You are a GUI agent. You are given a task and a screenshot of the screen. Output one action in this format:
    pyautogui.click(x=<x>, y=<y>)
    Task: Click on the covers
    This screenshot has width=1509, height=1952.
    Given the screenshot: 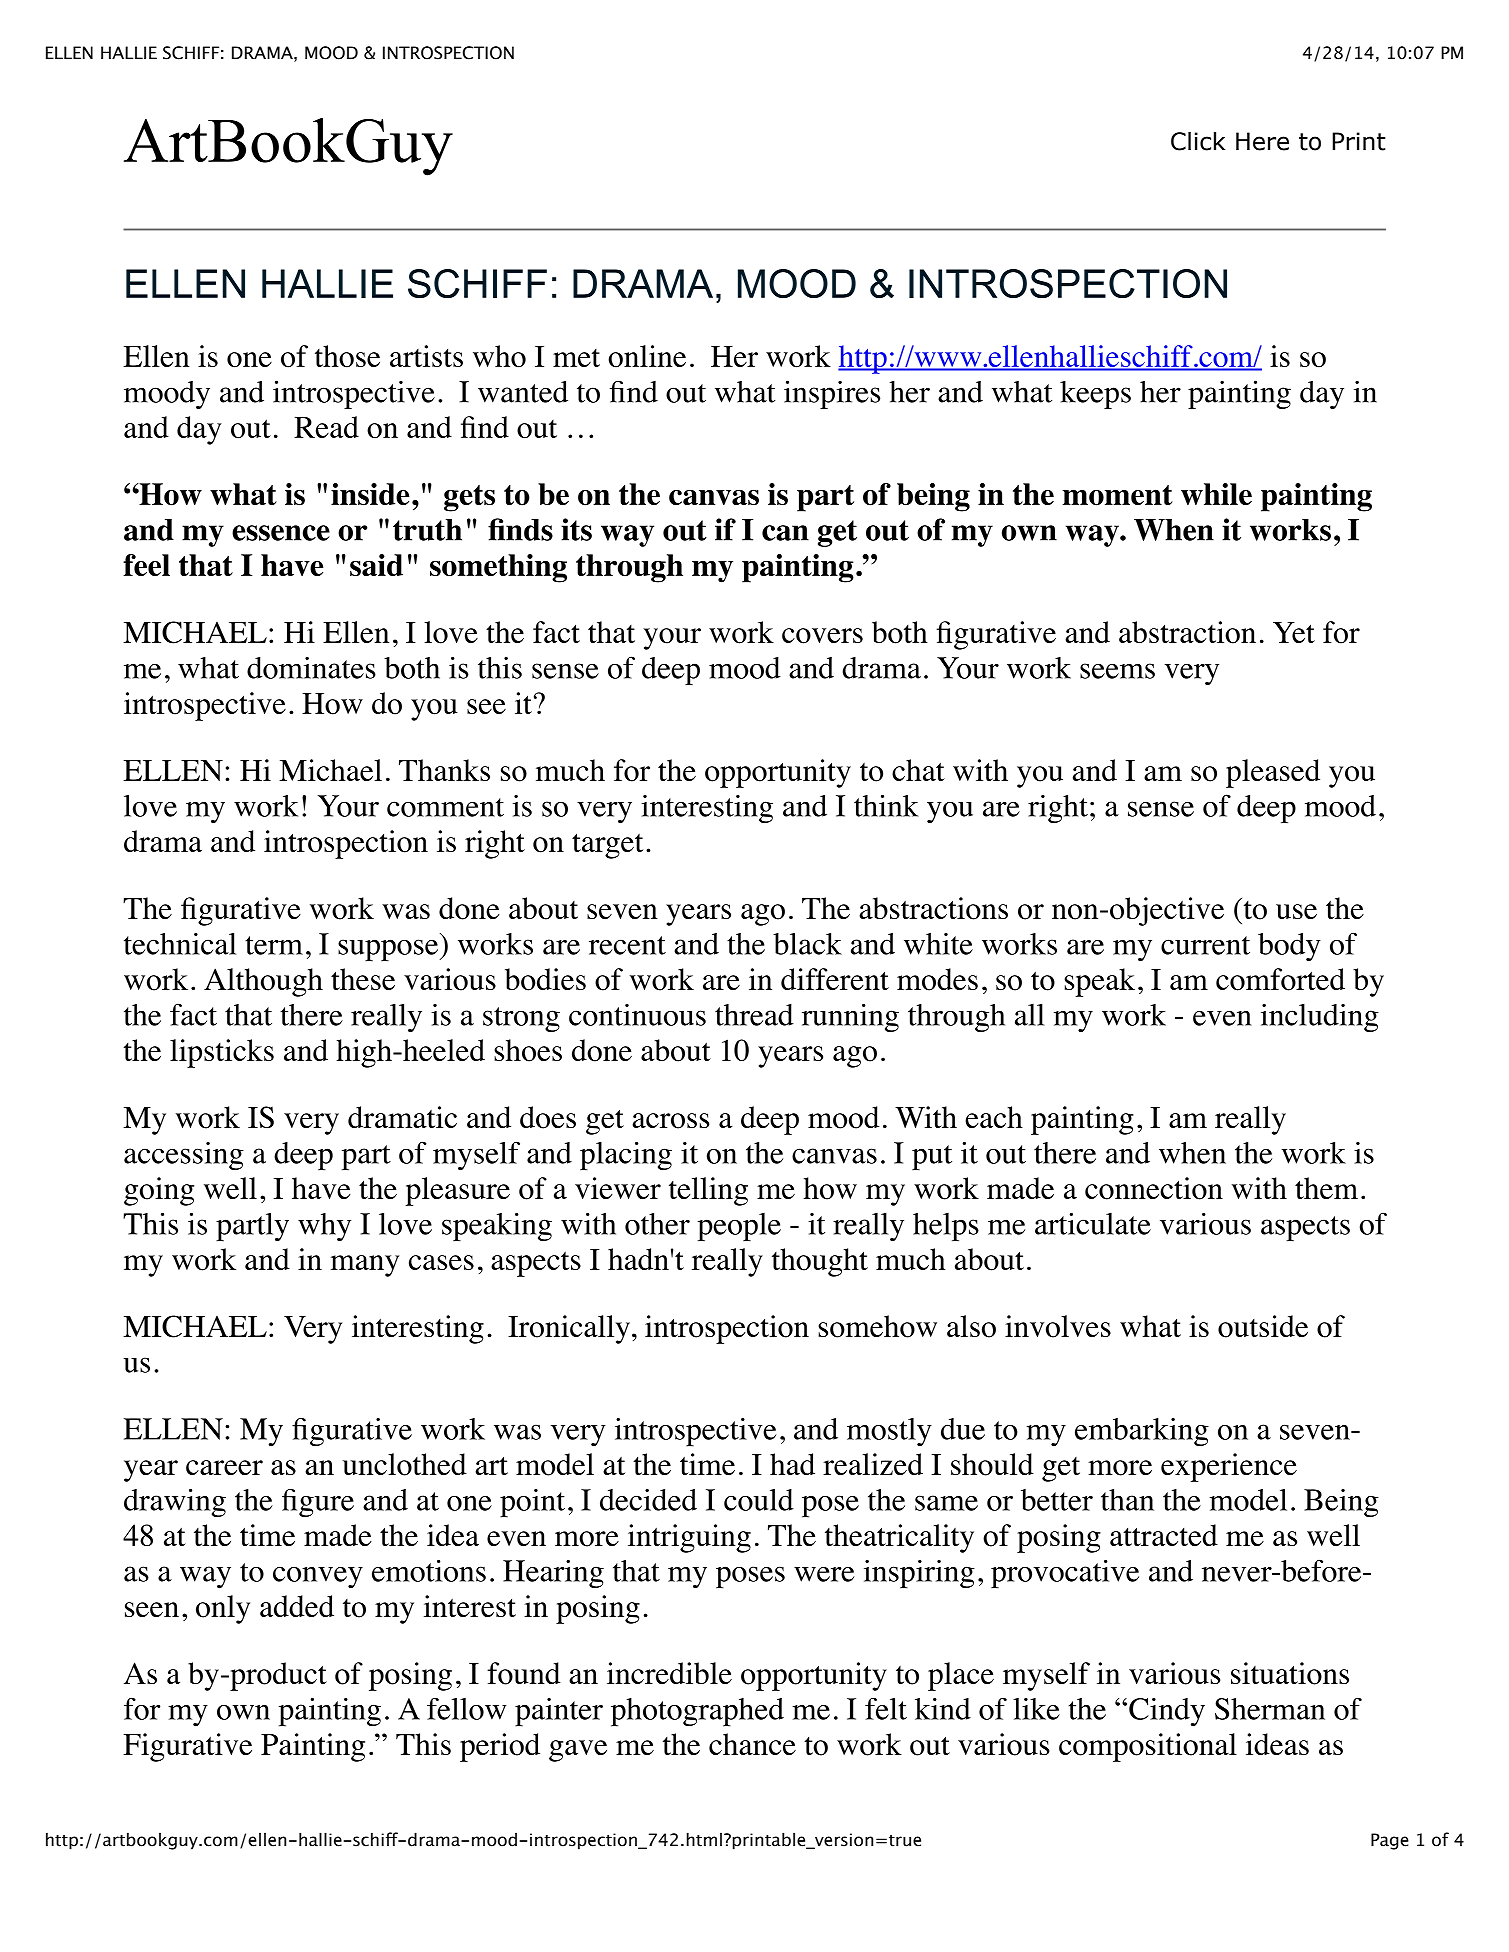 What is the action you would take?
    pyautogui.click(x=822, y=636)
